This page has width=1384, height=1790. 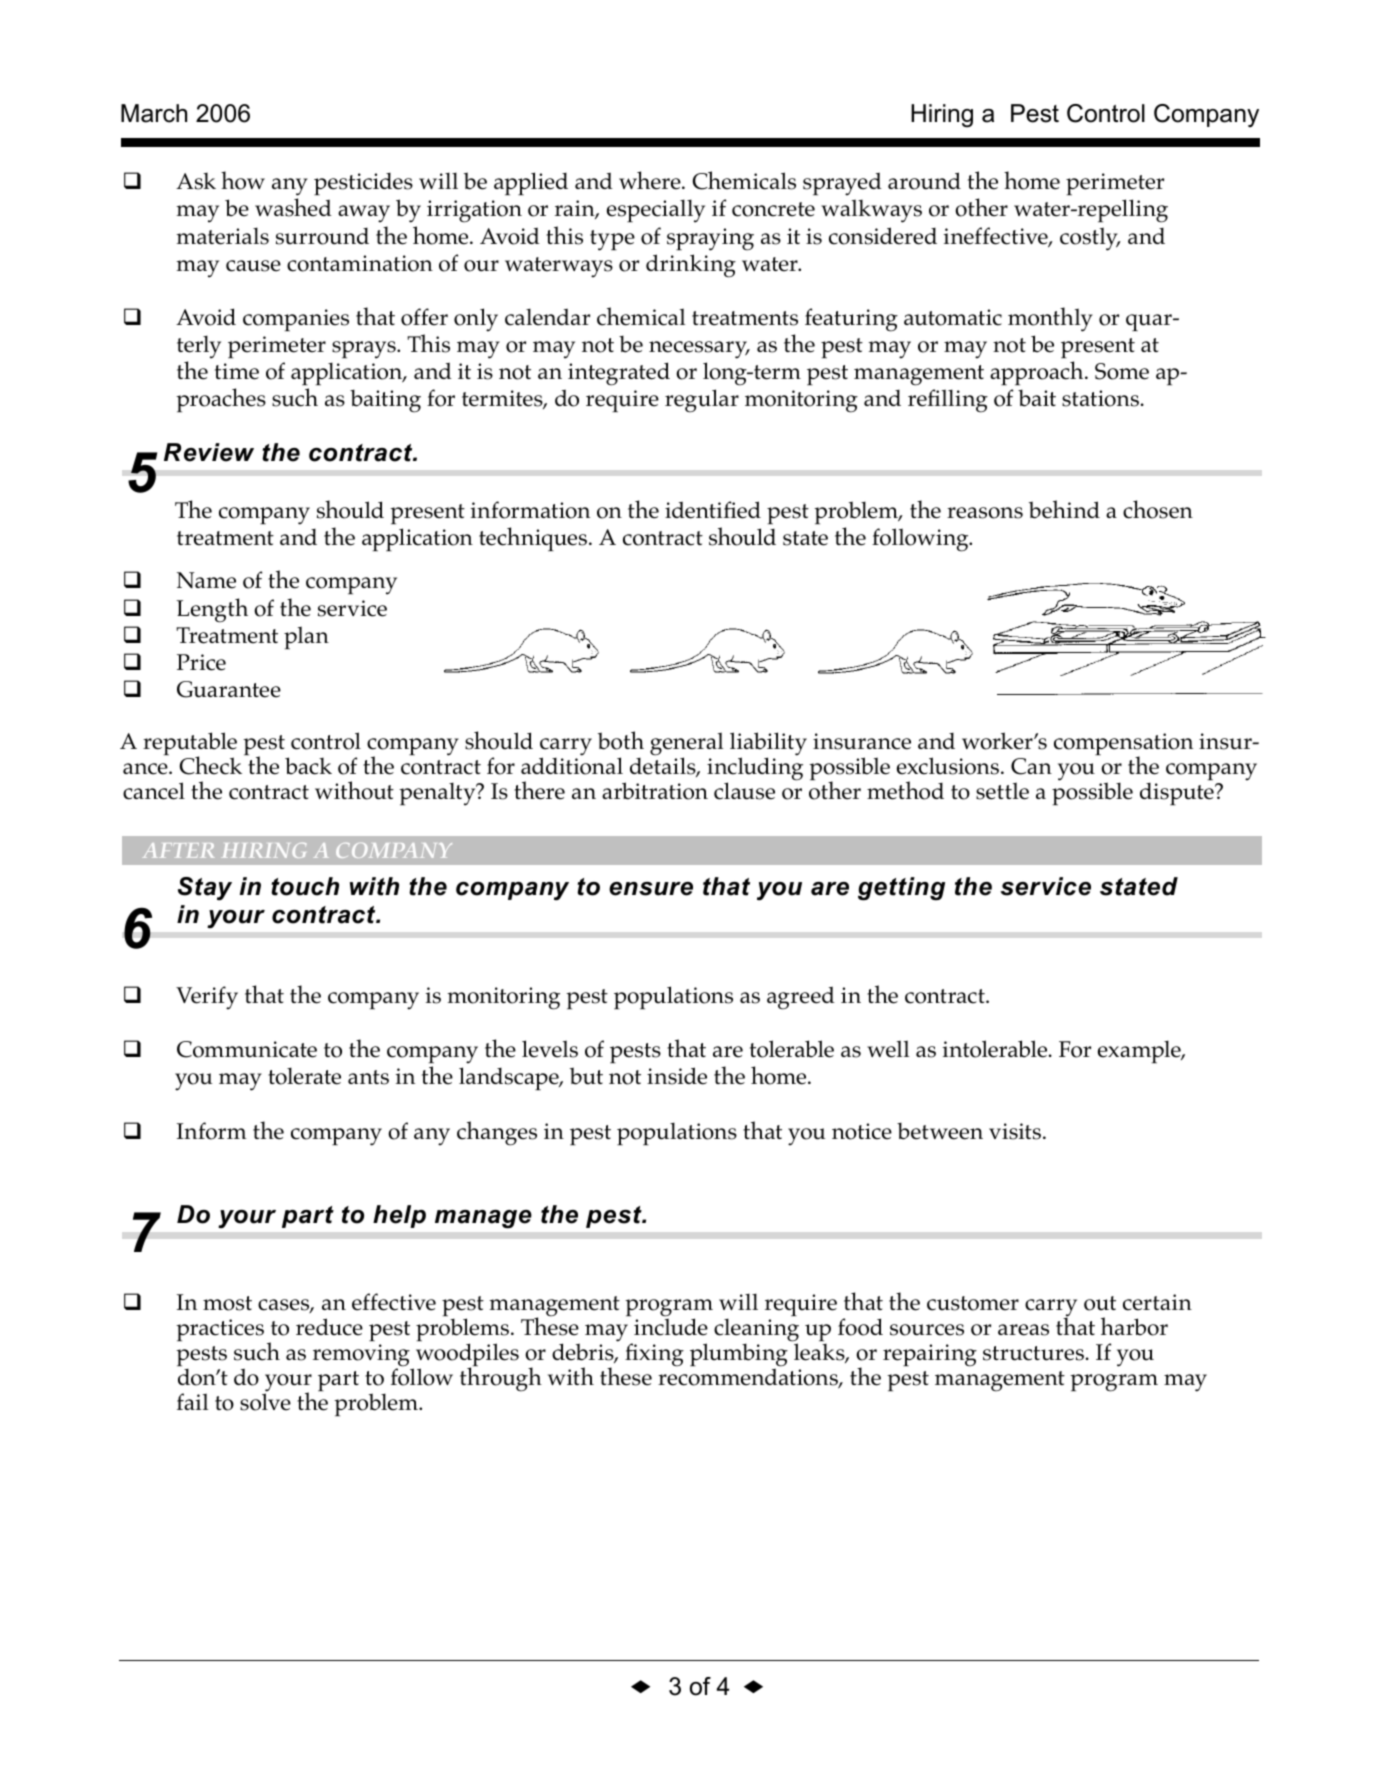 What do you see at coordinates (247, 1049) in the page?
I see `Communicate` at bounding box center [247, 1049].
